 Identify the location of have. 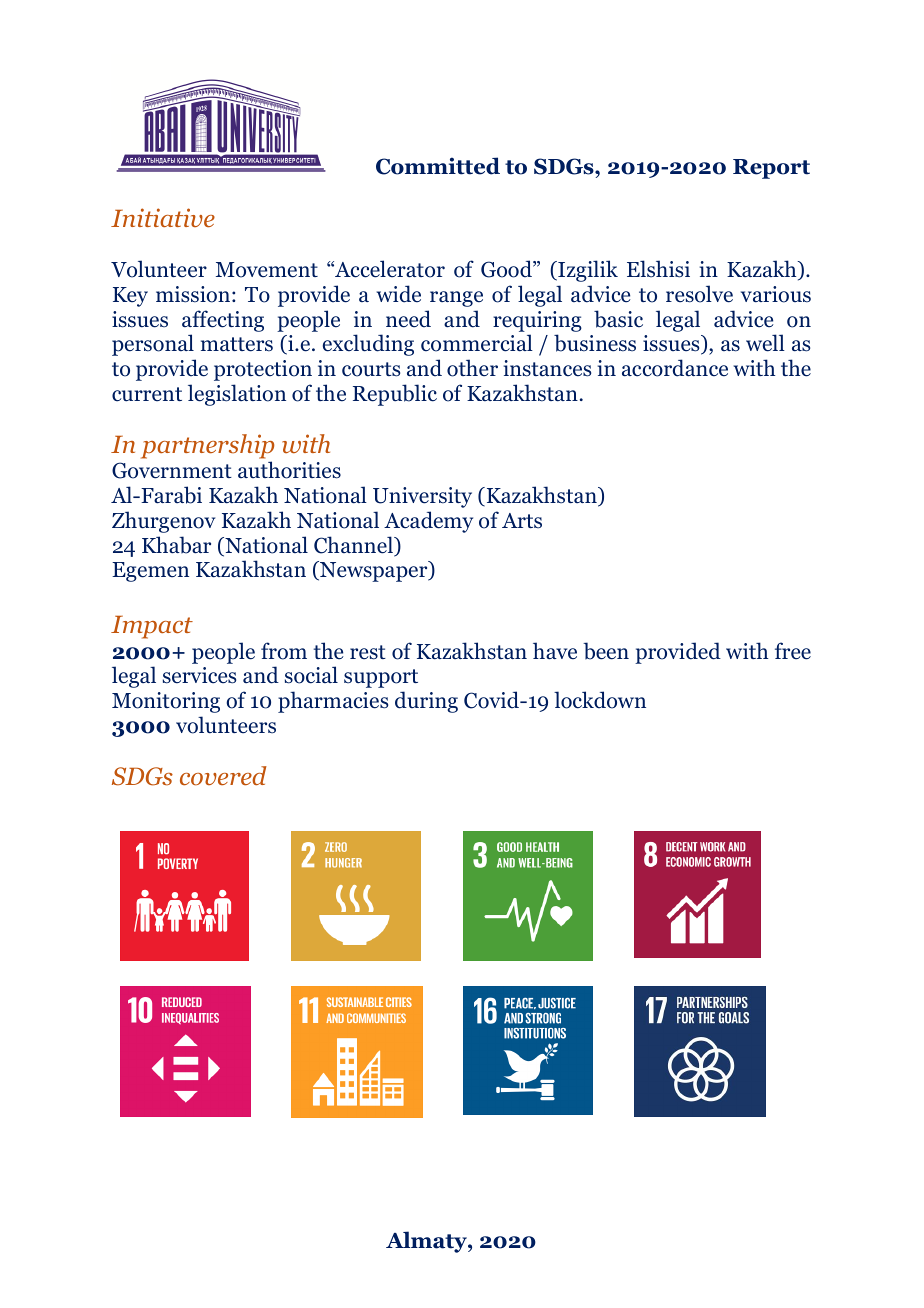
(555, 651).
